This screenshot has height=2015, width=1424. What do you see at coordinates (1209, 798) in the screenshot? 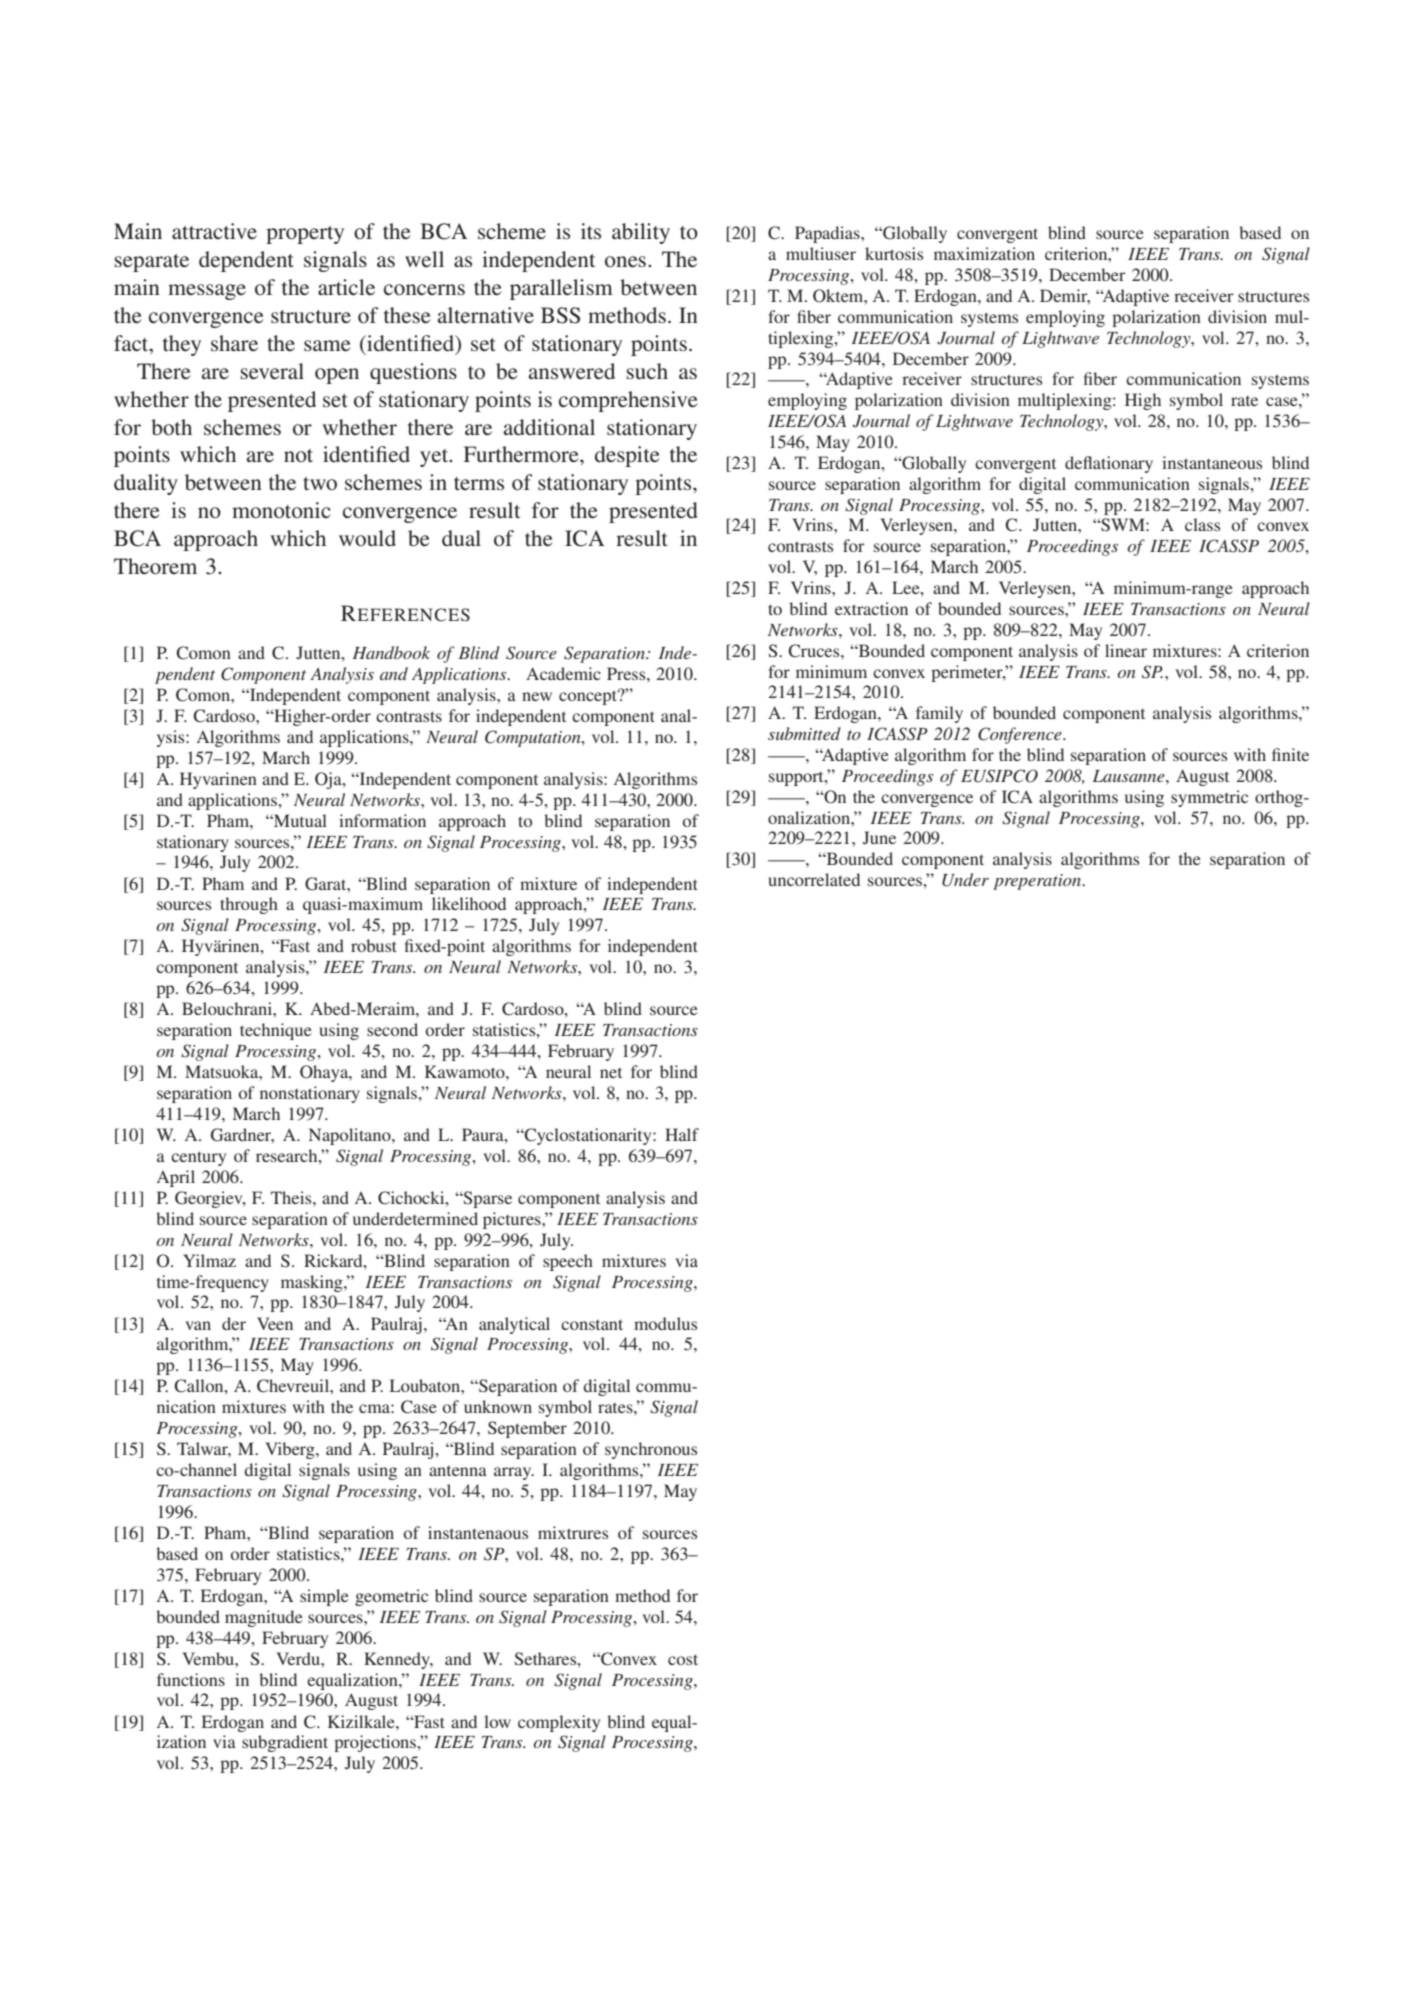
I see `symmetric` at bounding box center [1209, 798].
